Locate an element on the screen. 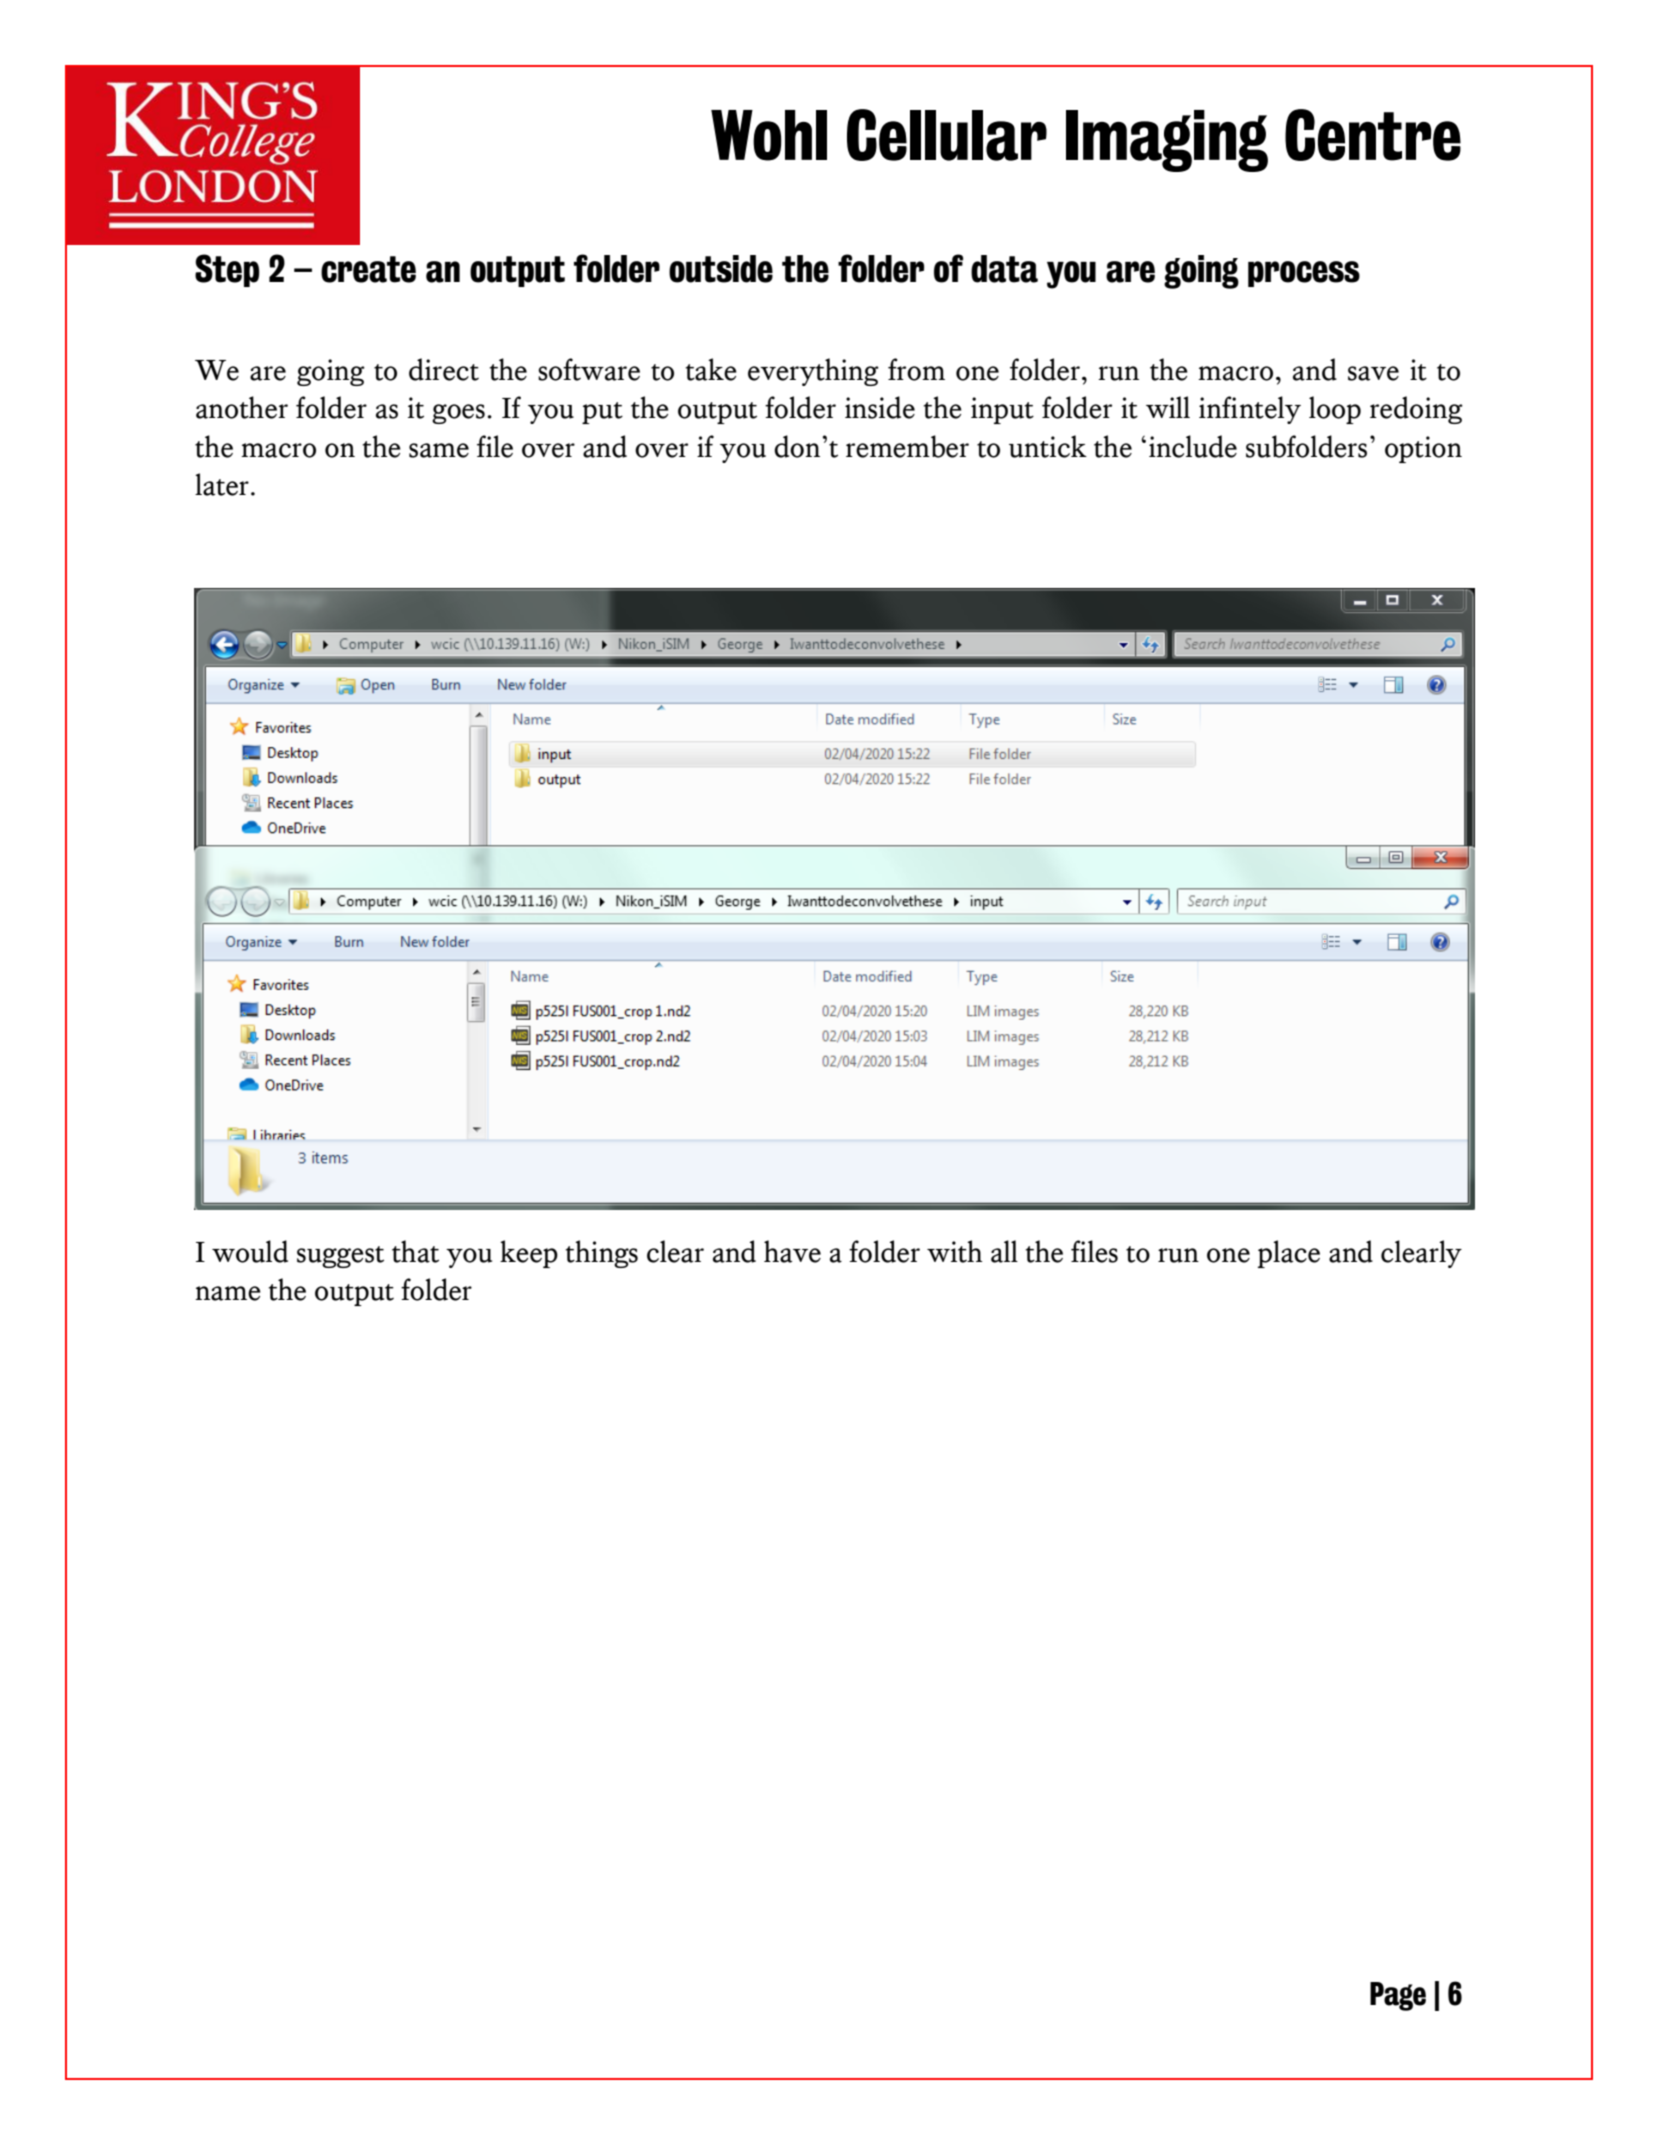 The image size is (1657, 2144). create is located at coordinates (368, 269).
